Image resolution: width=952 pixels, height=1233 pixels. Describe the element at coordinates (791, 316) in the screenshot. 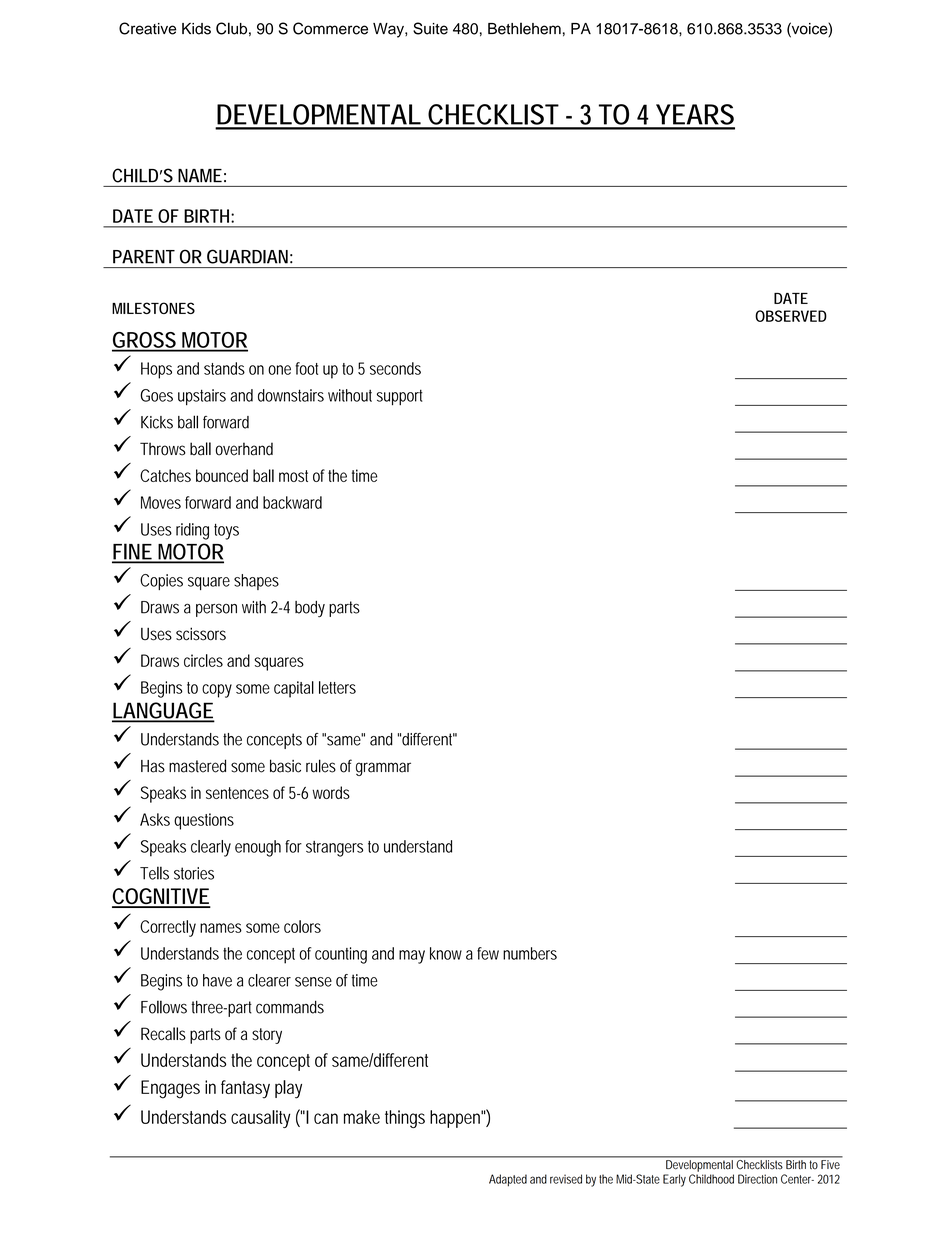

I see `OBSERVED` at that location.
